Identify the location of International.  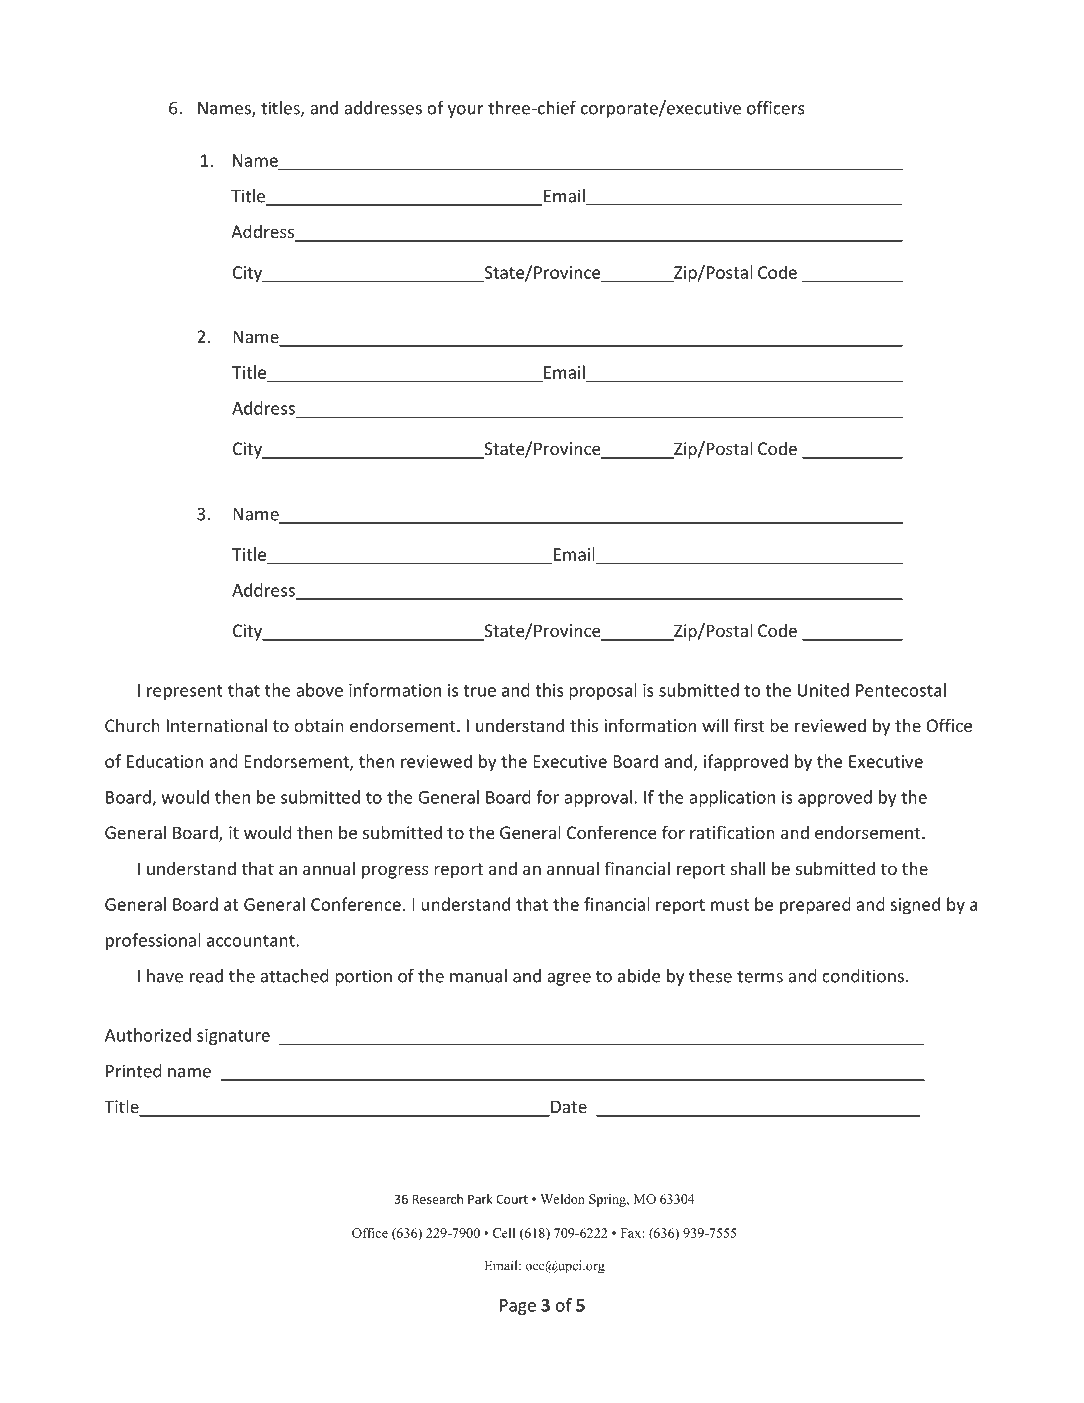
(217, 725).
